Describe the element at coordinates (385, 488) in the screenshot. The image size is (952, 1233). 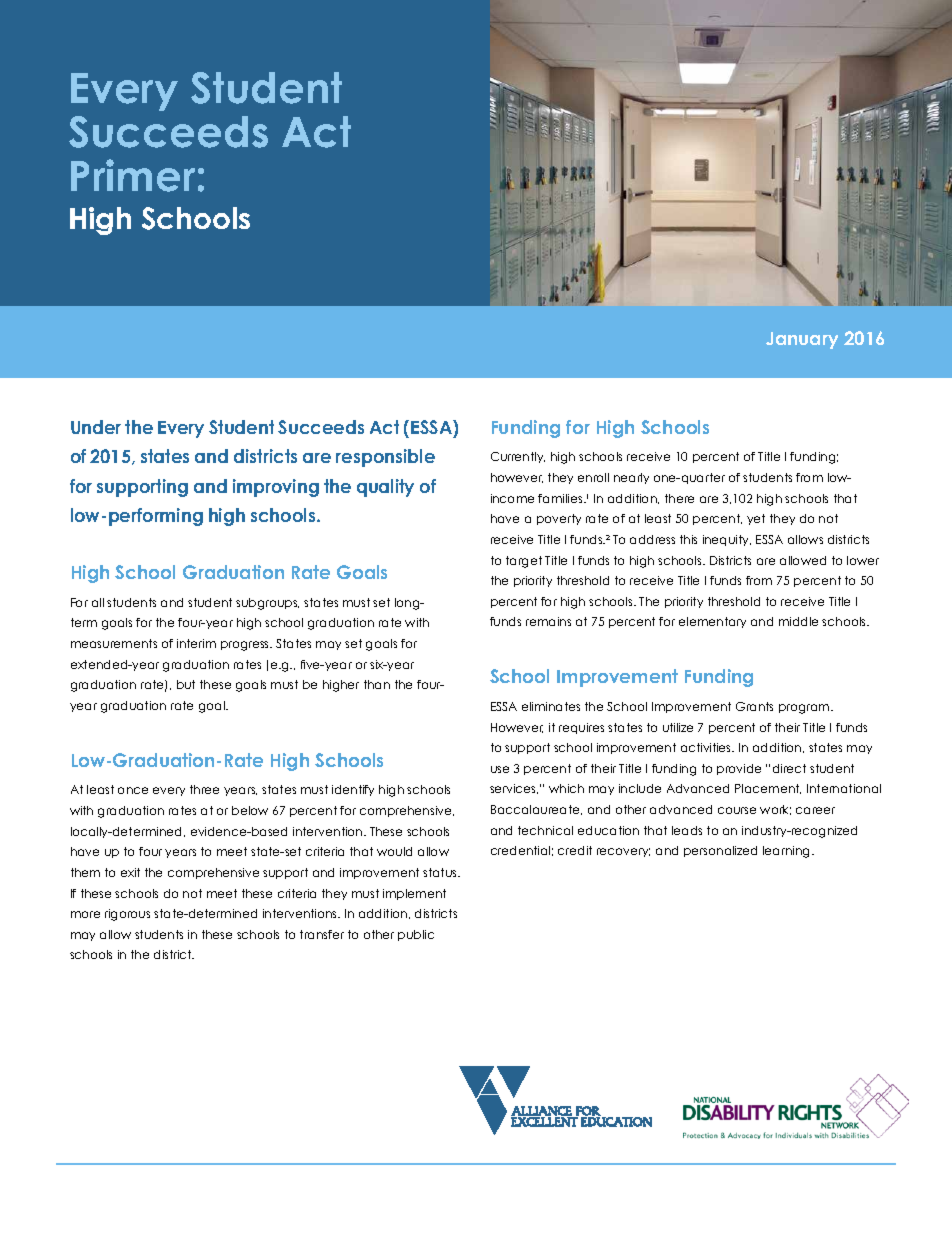
I see `quality` at that location.
